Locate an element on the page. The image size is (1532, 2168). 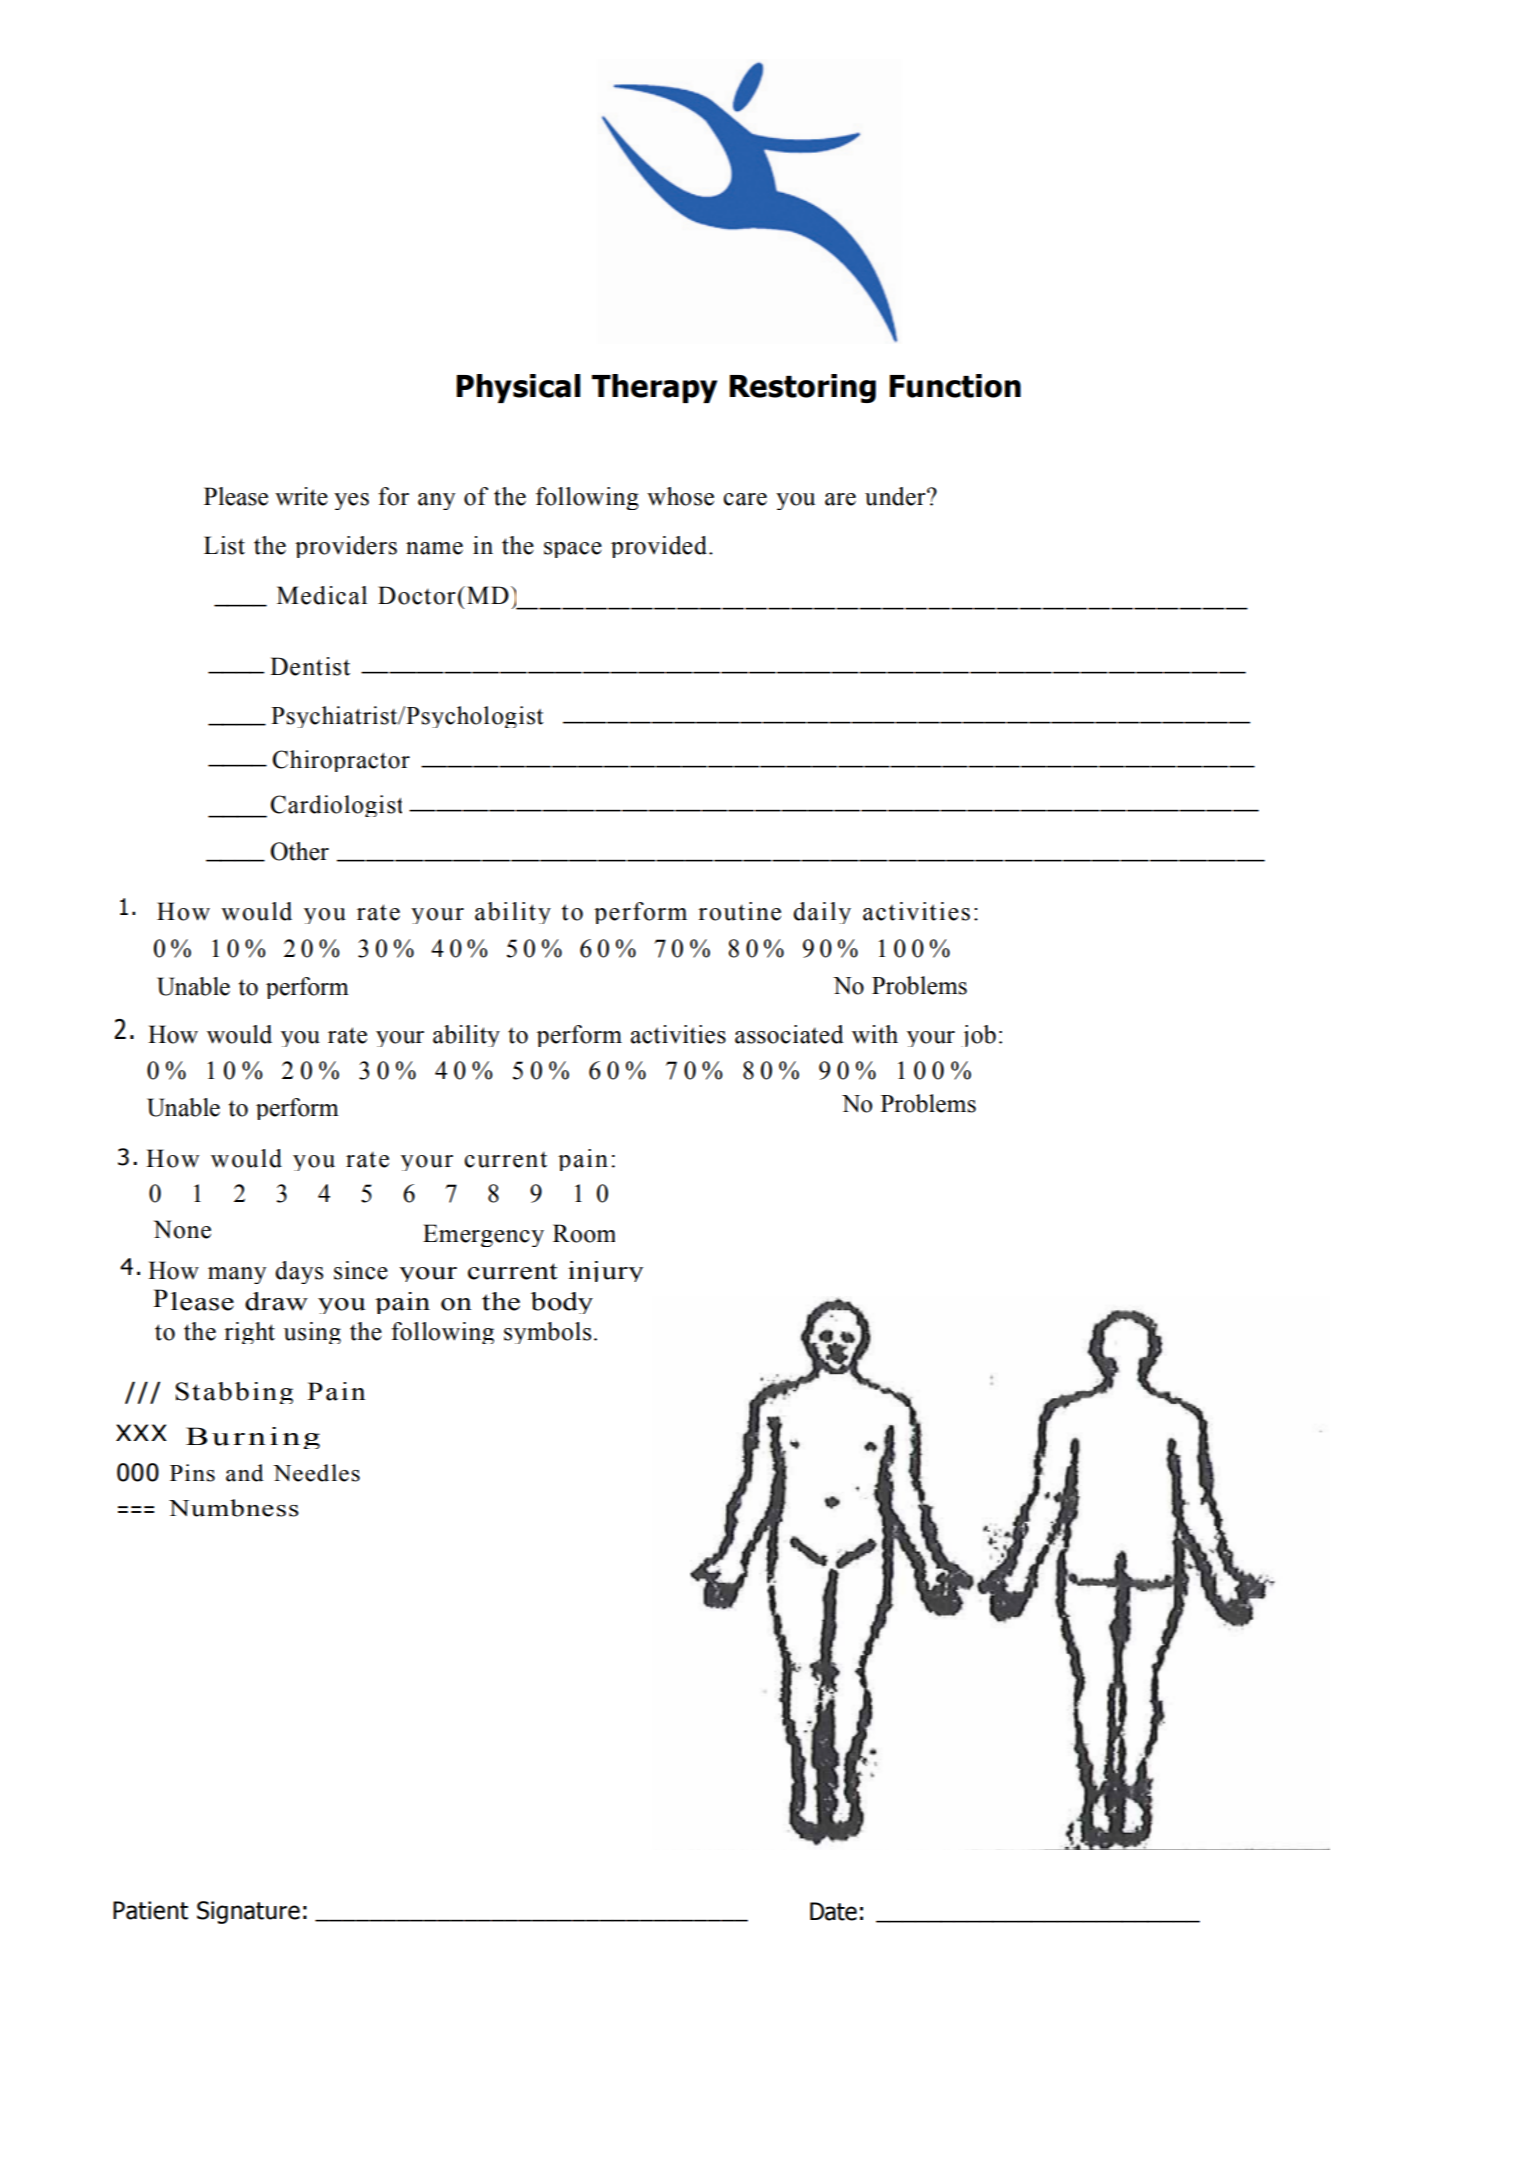
Restoring is located at coordinates (803, 388).
